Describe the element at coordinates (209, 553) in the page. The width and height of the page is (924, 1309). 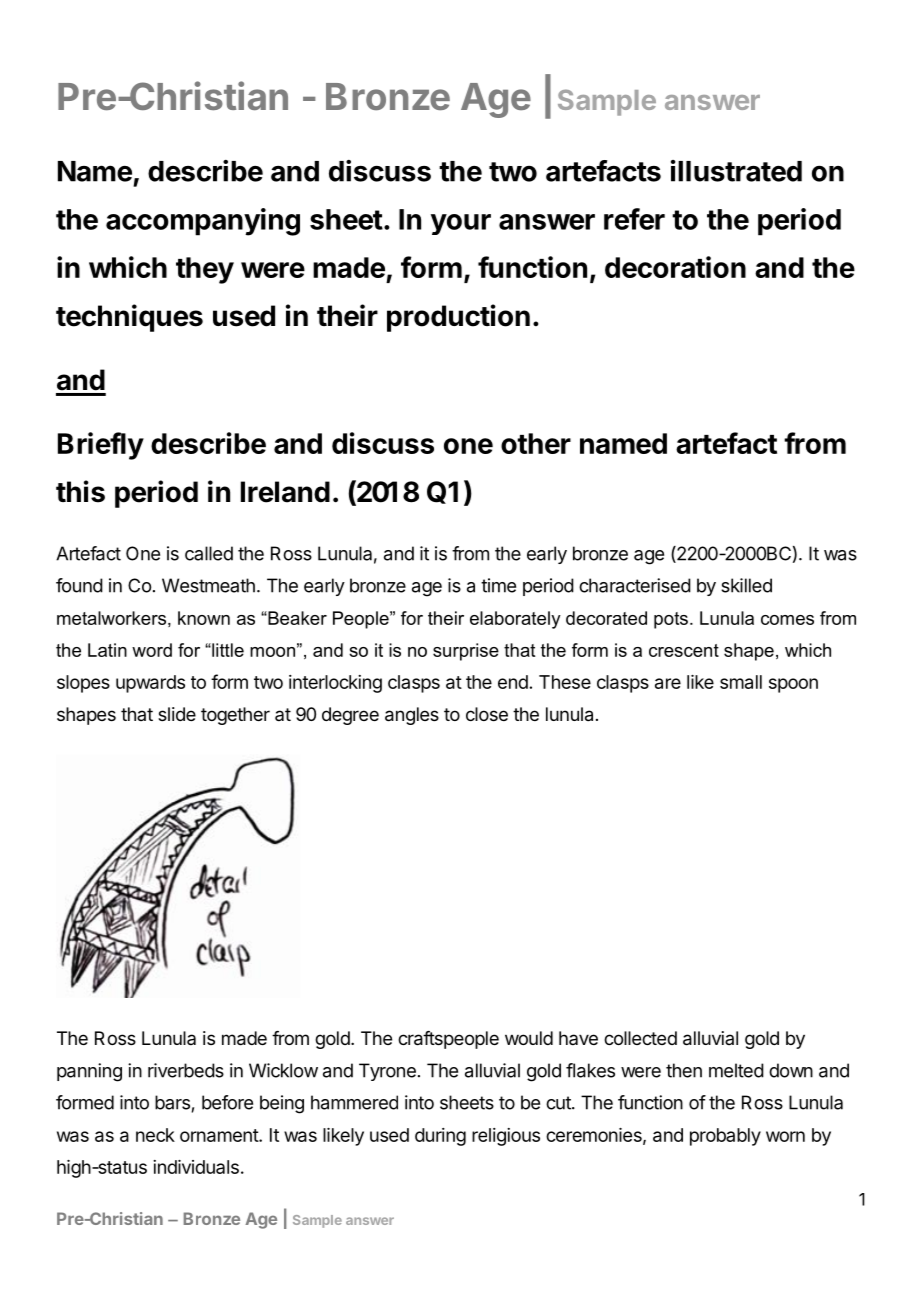
I see `called` at that location.
